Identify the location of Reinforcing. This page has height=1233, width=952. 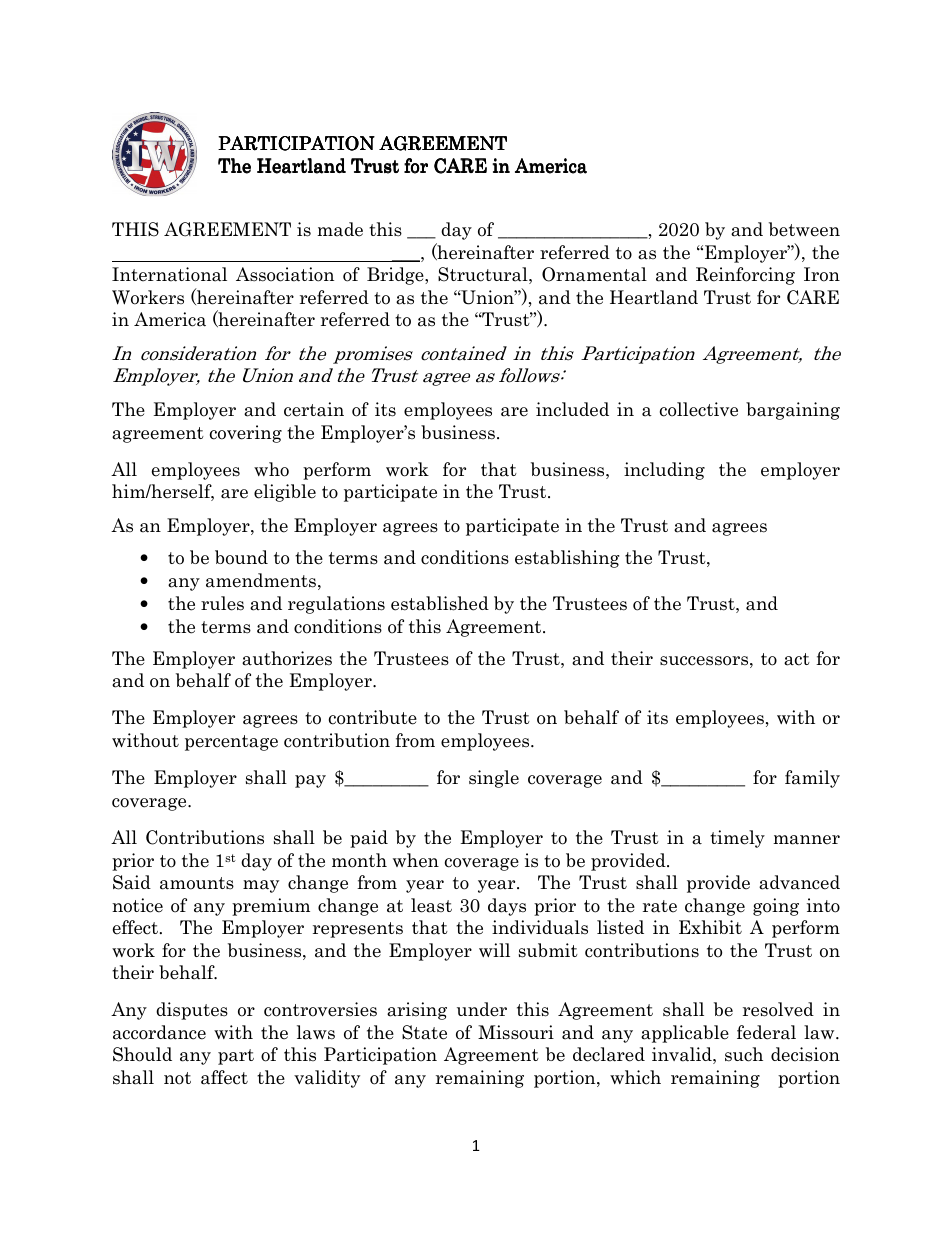
(745, 276).
